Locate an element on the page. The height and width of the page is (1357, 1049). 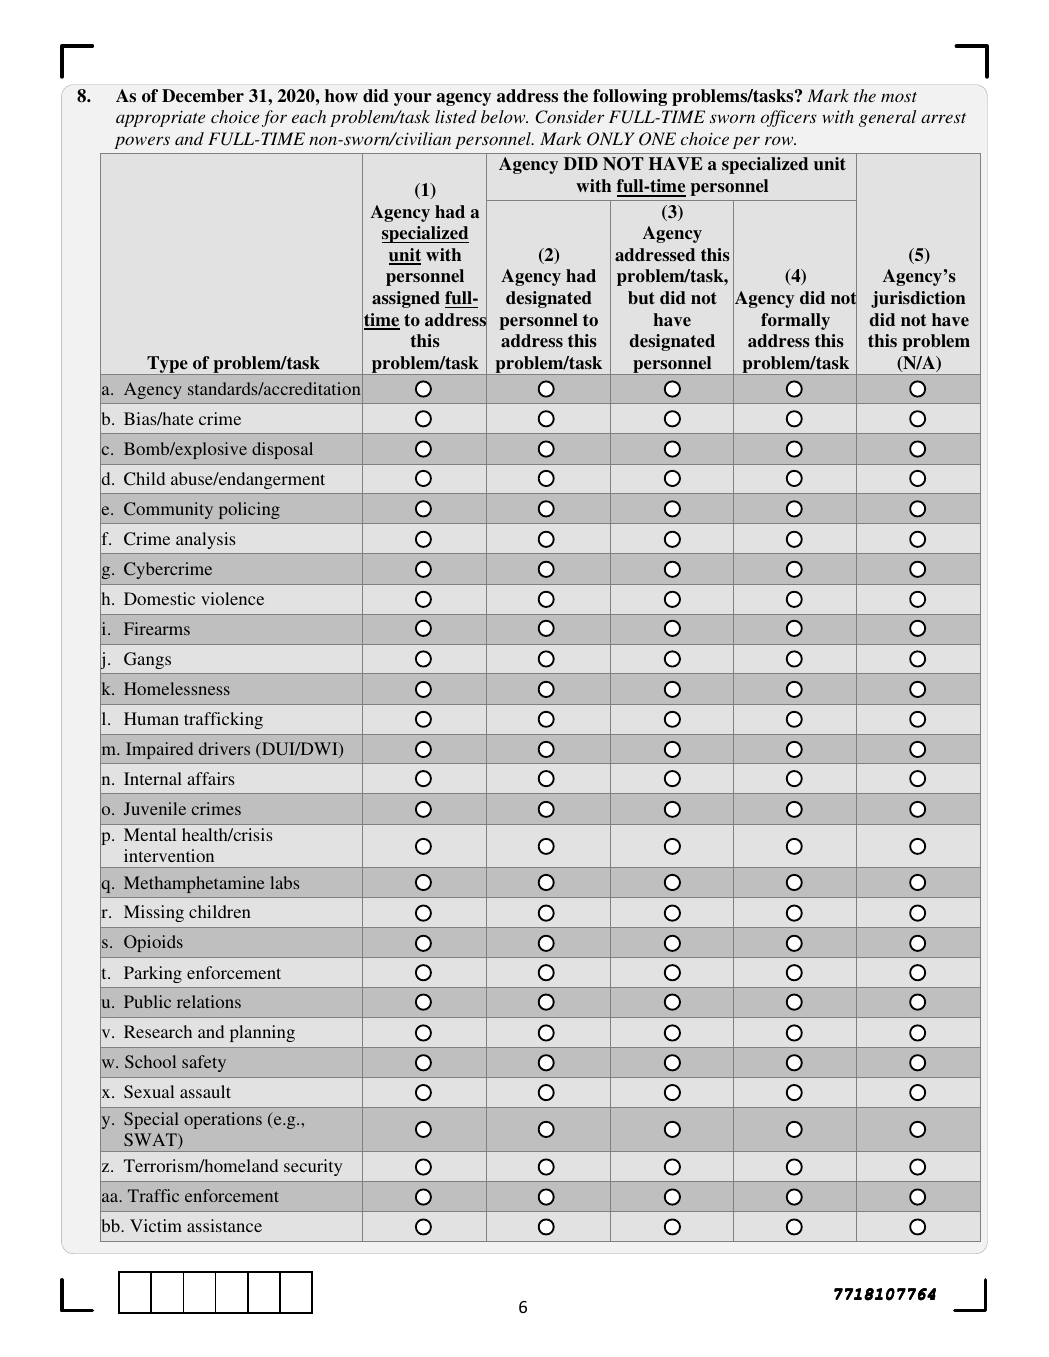
jurisdiction is located at coordinates (918, 299).
